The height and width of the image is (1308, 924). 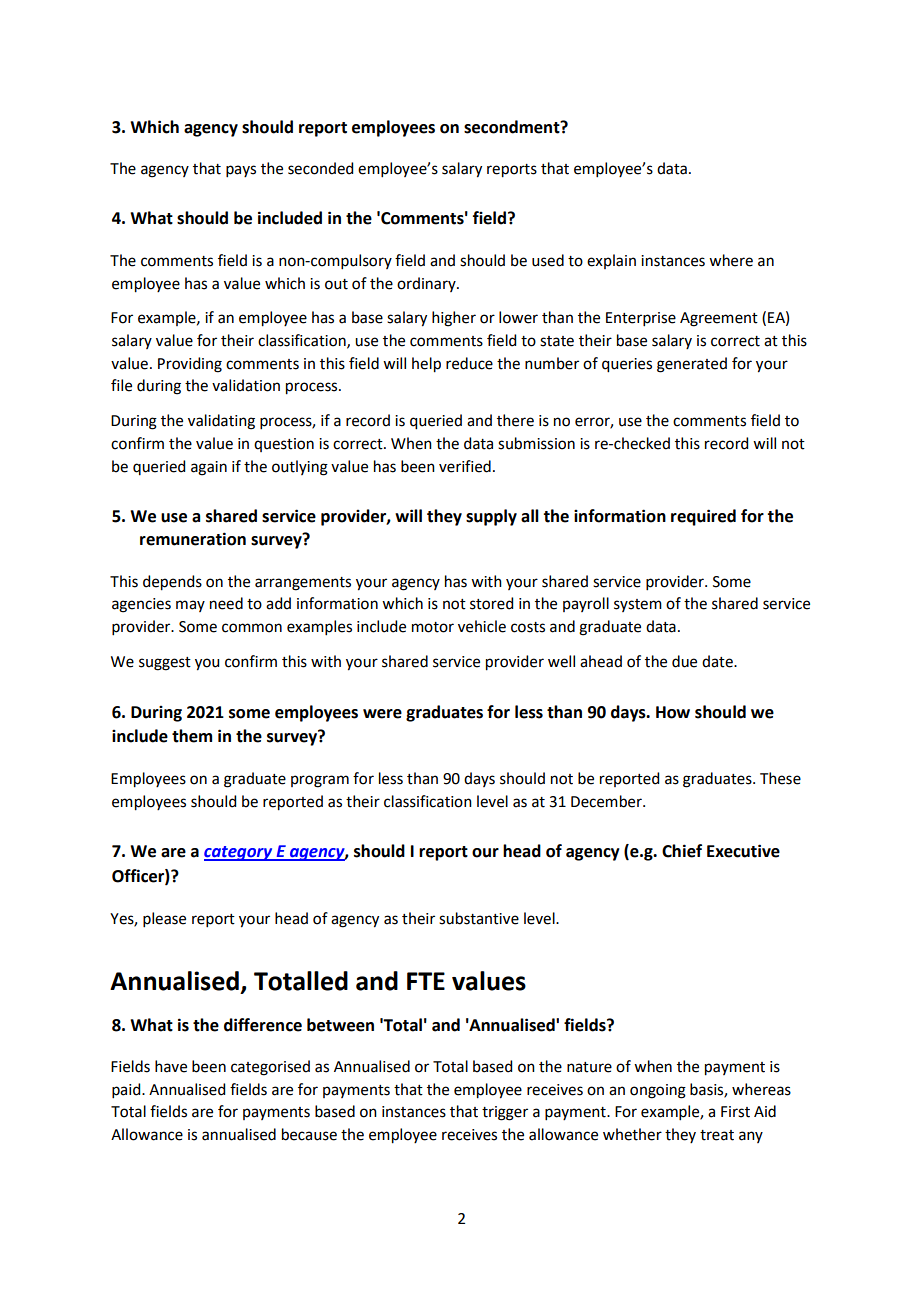 I want to click on trigger, so click(x=505, y=1113).
